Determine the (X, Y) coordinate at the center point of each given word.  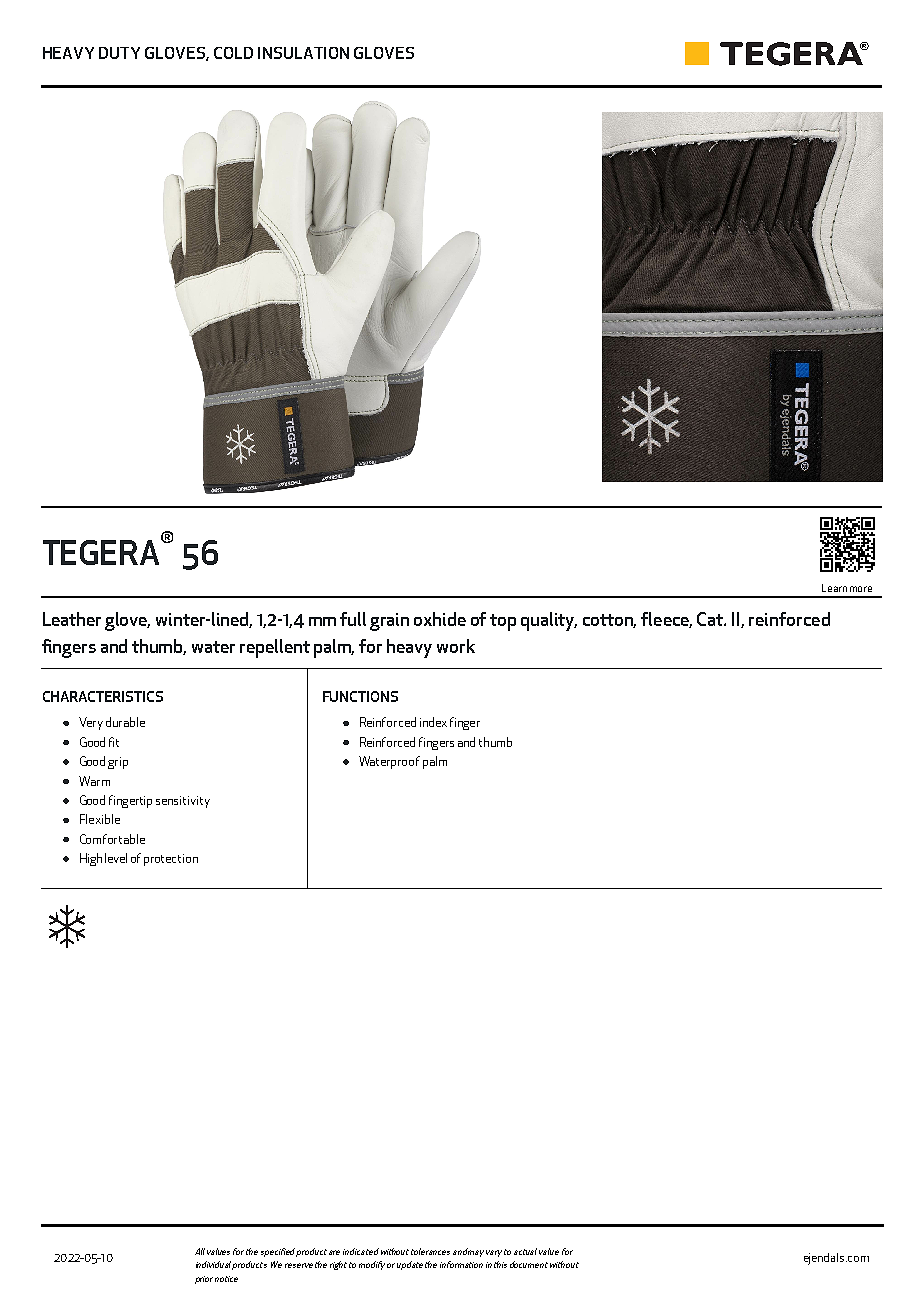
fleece (666, 620)
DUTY (119, 53)
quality (549, 621)
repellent (275, 648)
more (861, 589)
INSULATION (303, 53)
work (456, 646)
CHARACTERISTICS (103, 696)
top (503, 622)
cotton (609, 621)
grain (389, 622)
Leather (72, 619)
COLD (233, 53)
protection (171, 860)
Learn (834, 588)
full (353, 619)
